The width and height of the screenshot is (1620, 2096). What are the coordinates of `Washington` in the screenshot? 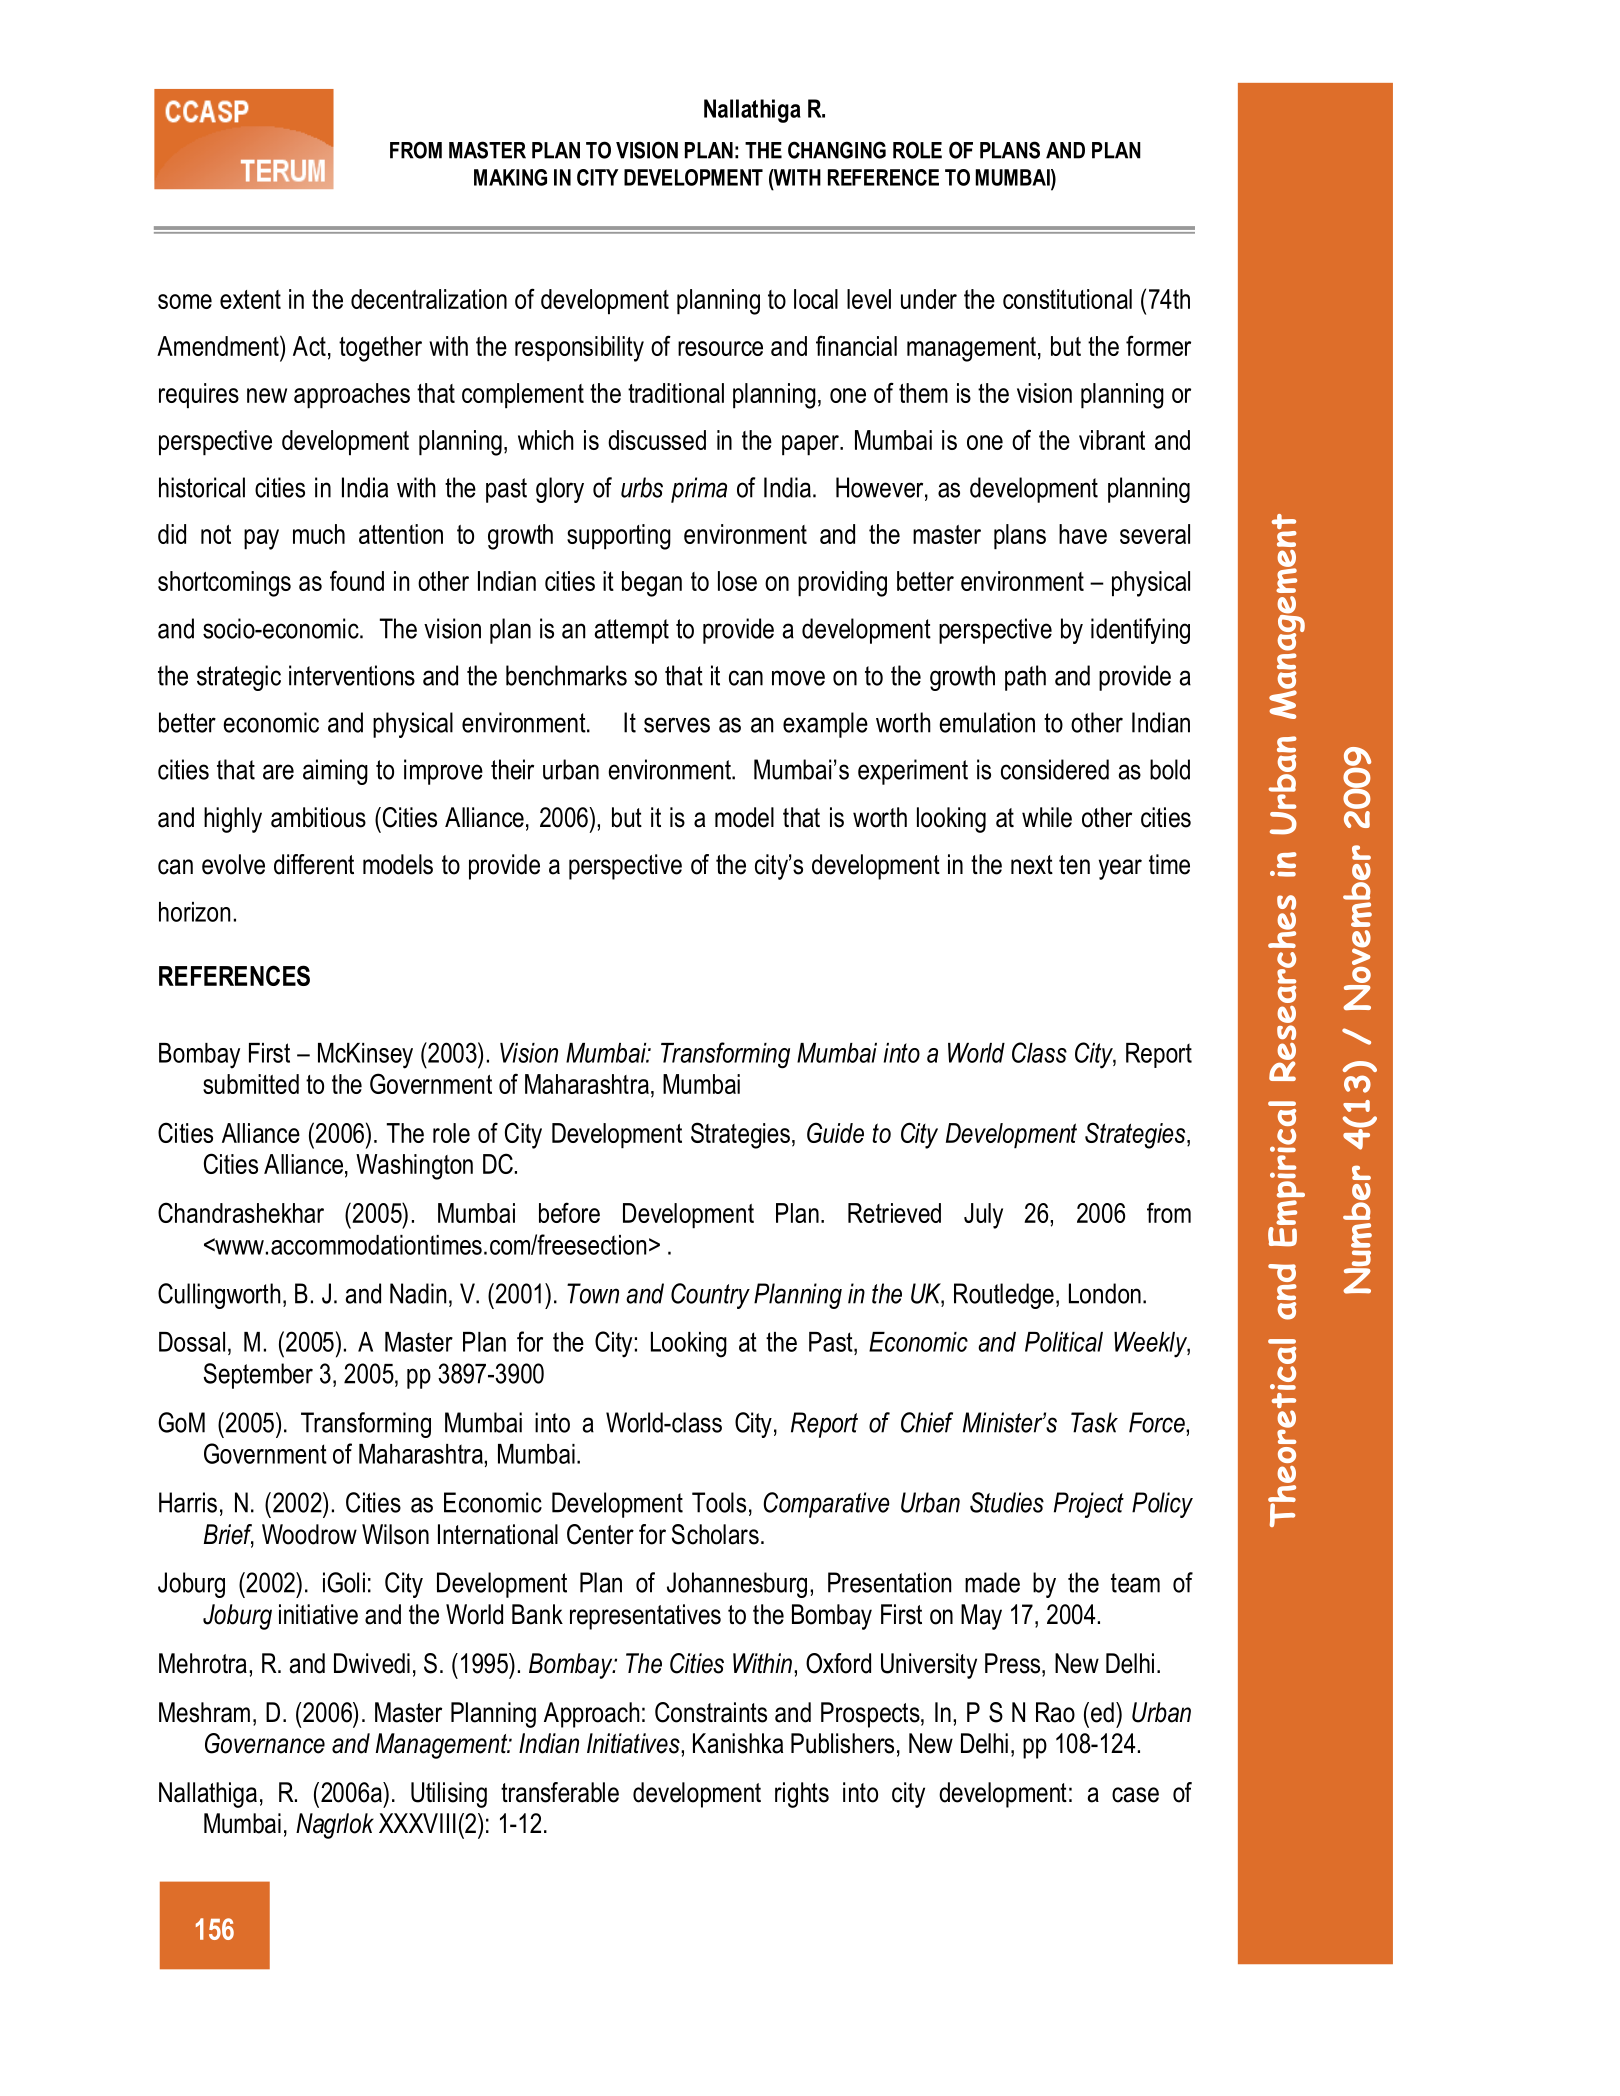 It's located at (414, 1167).
